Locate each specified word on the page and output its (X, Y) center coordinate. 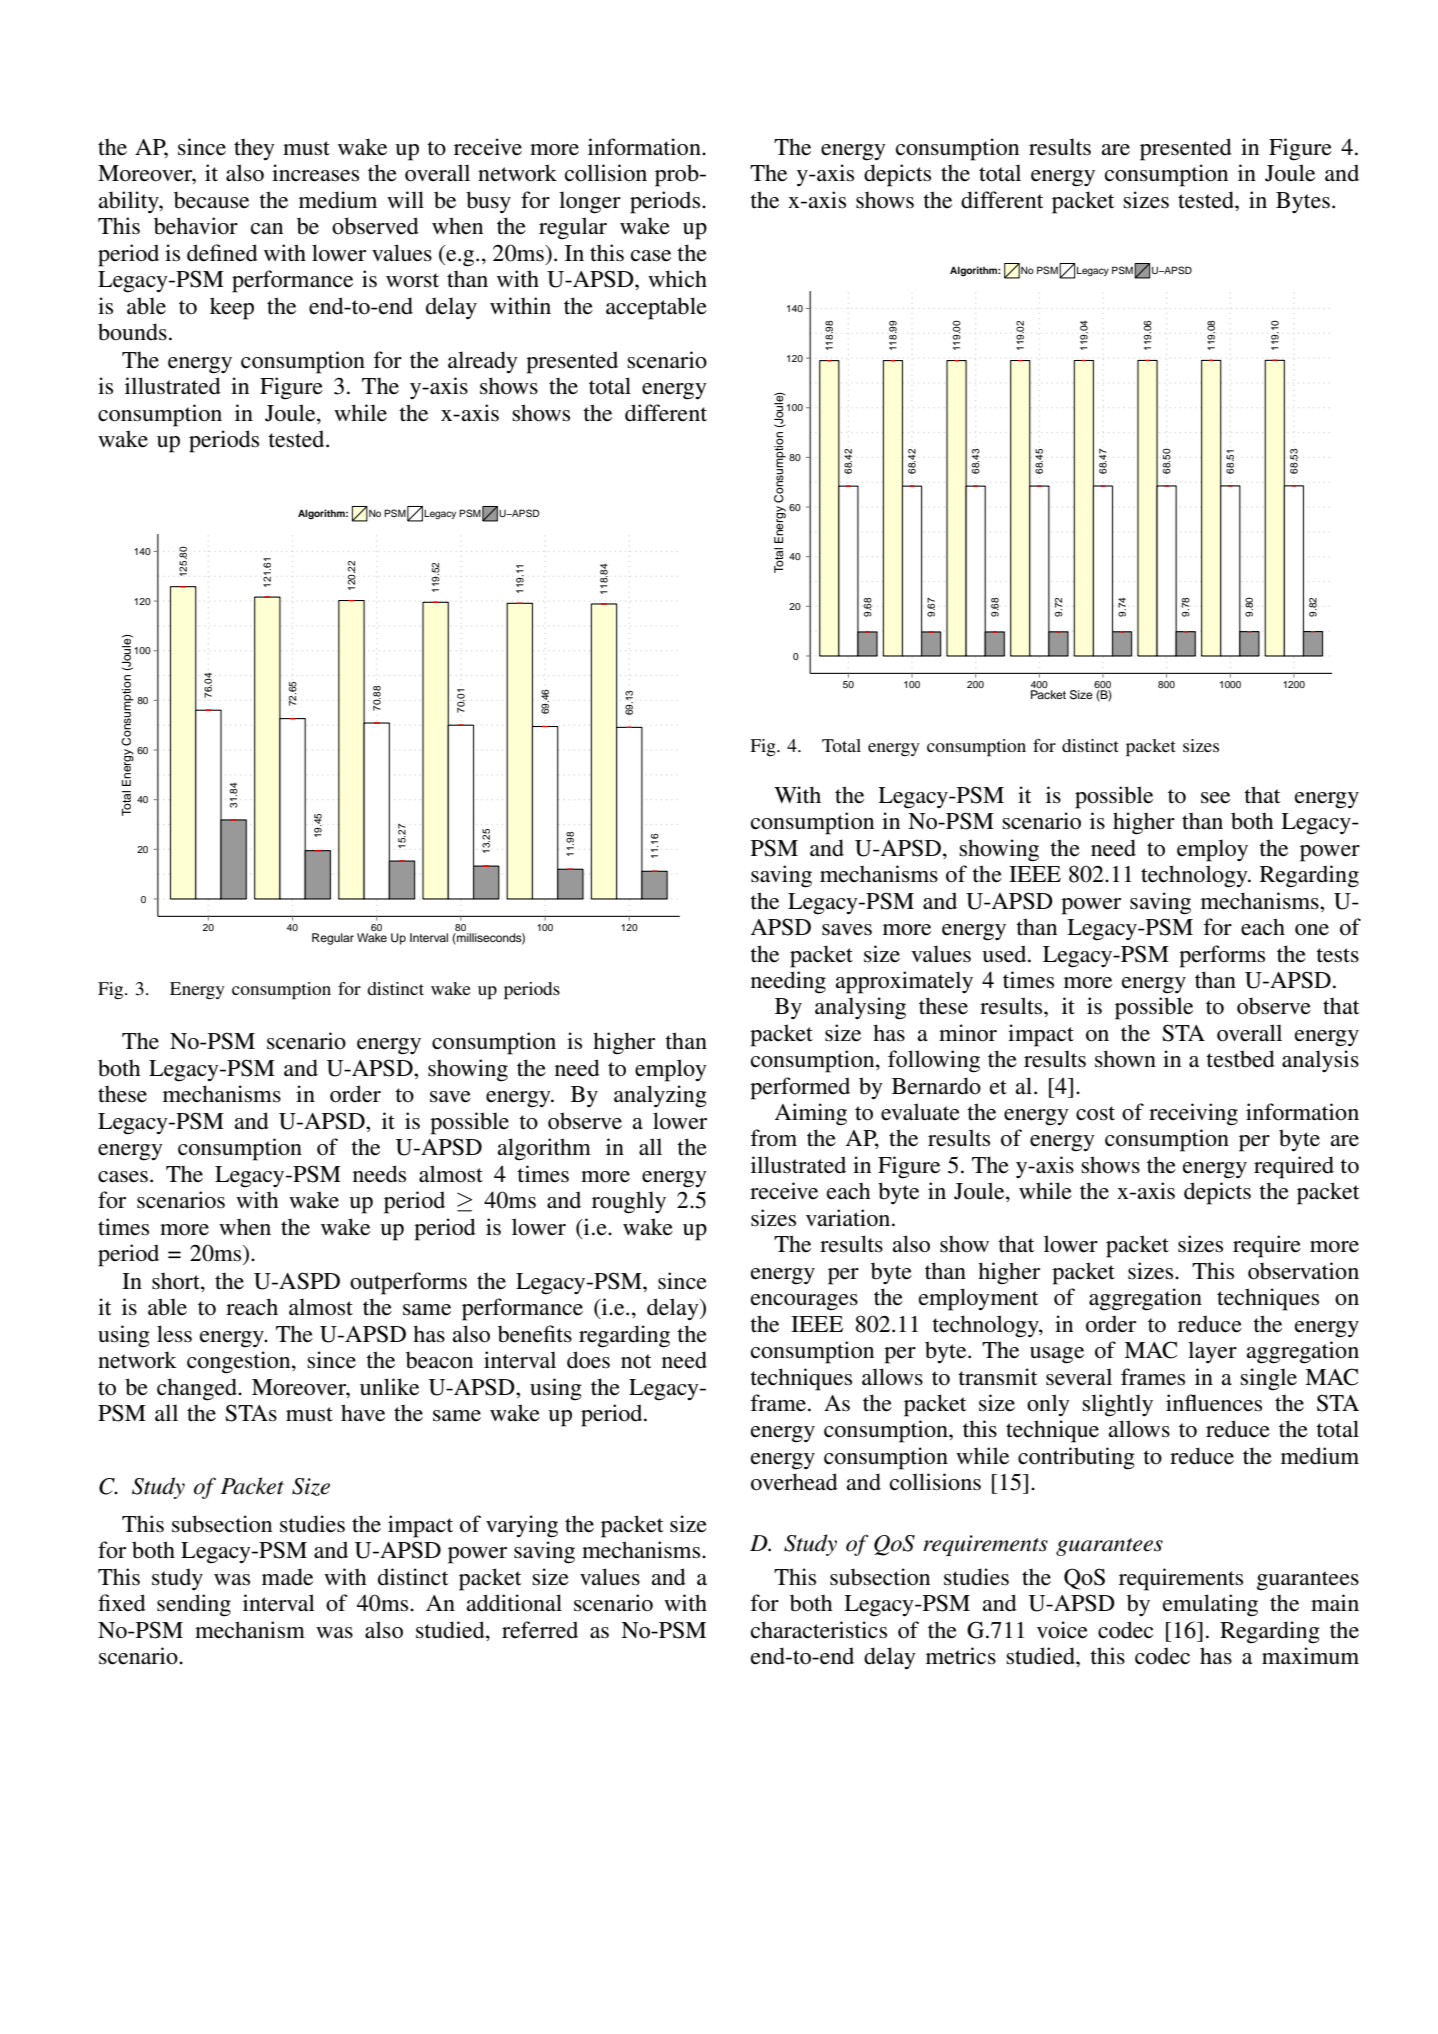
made (287, 1577)
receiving (1193, 1114)
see (1215, 798)
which (677, 279)
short (177, 1281)
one (1312, 930)
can (267, 229)
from (773, 1138)
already (483, 362)
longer (590, 202)
